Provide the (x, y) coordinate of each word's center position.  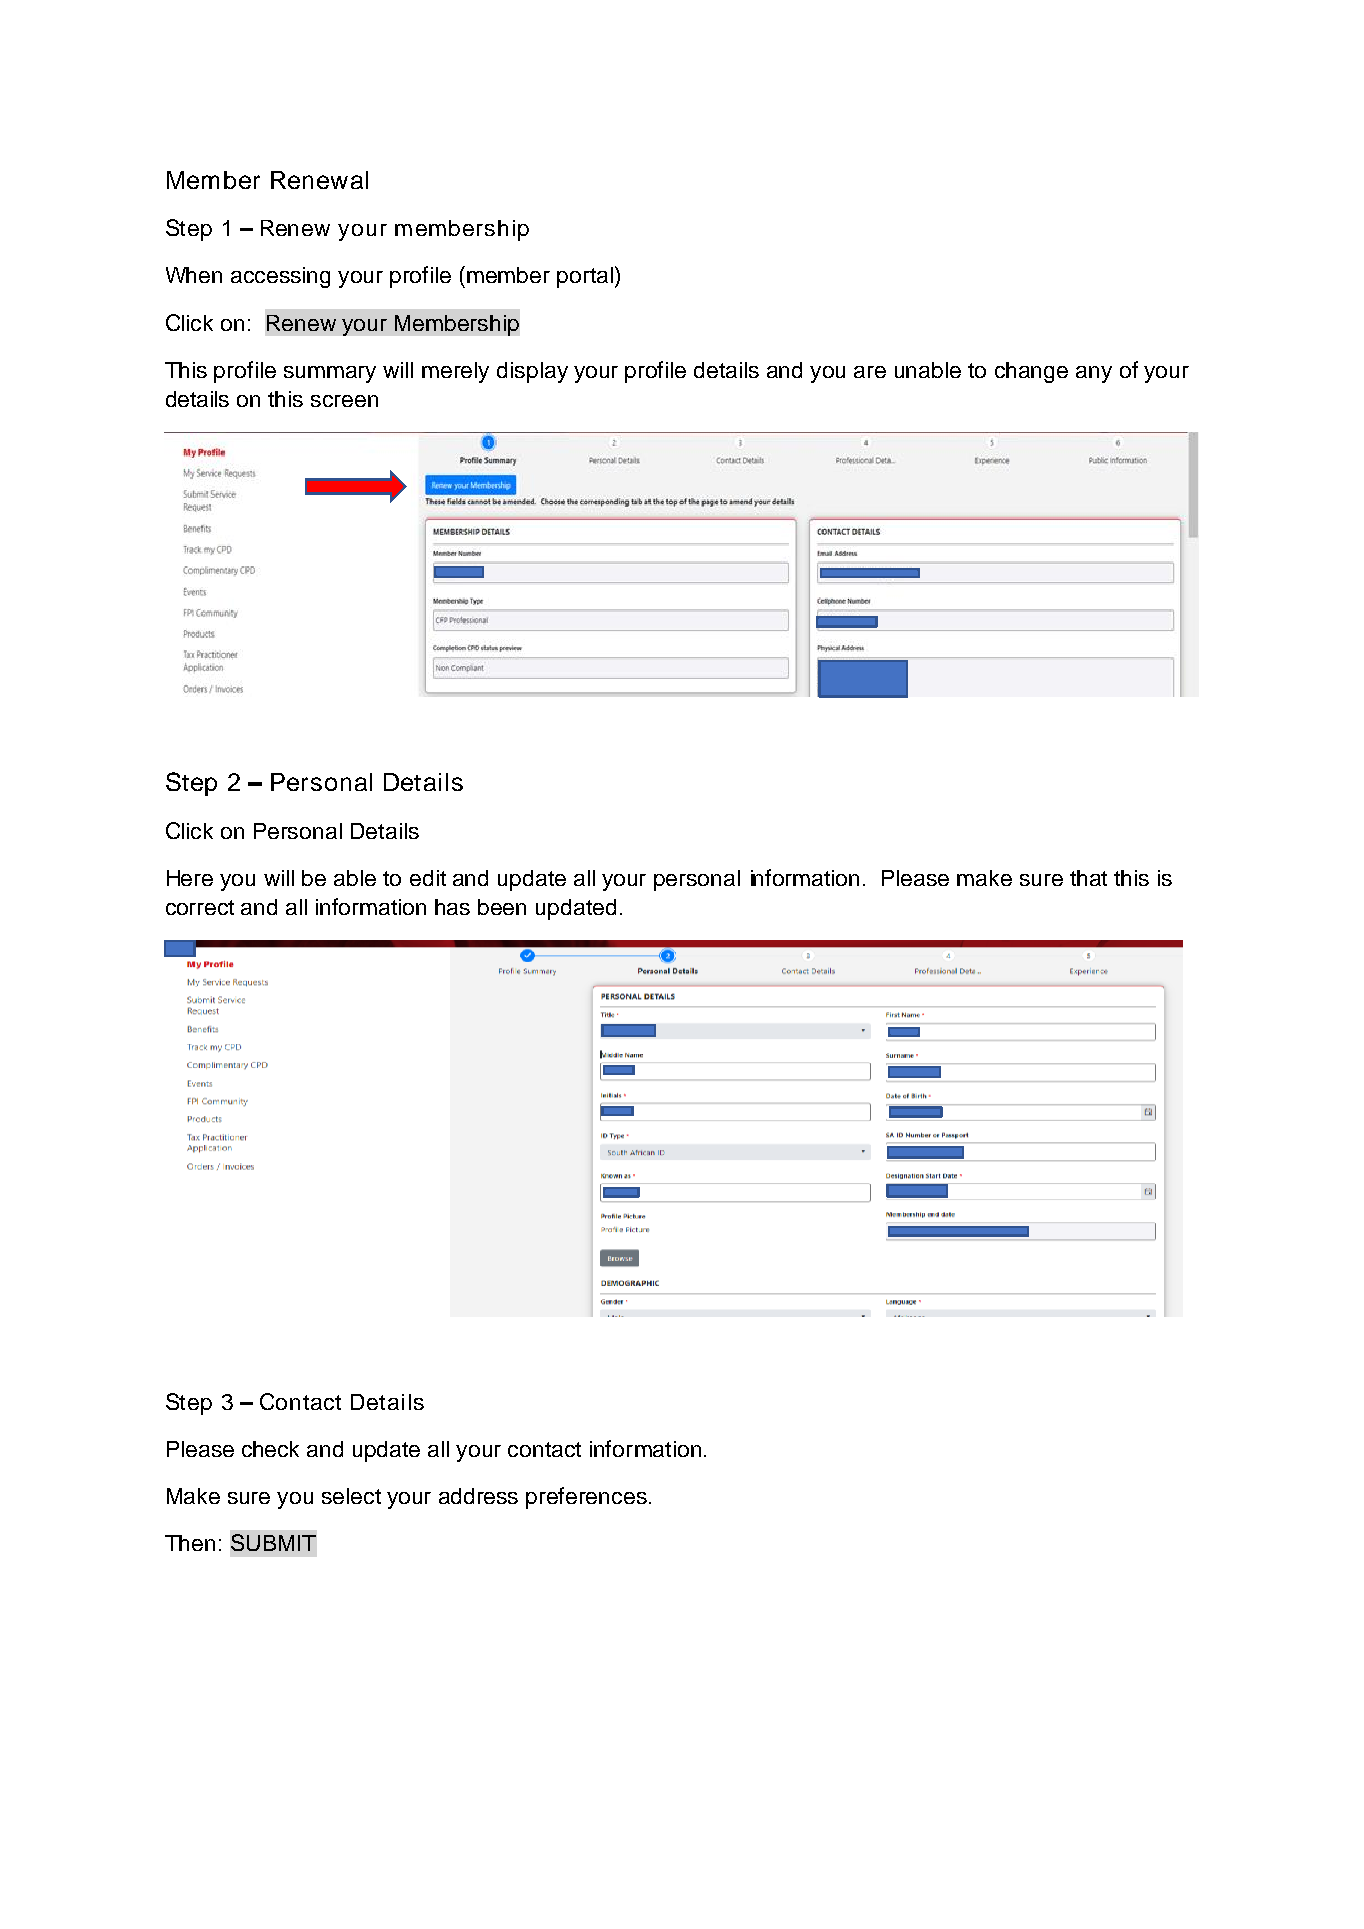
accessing (280, 277)
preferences (586, 1498)
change (1031, 372)
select (351, 1496)
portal (585, 277)
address (478, 1496)
